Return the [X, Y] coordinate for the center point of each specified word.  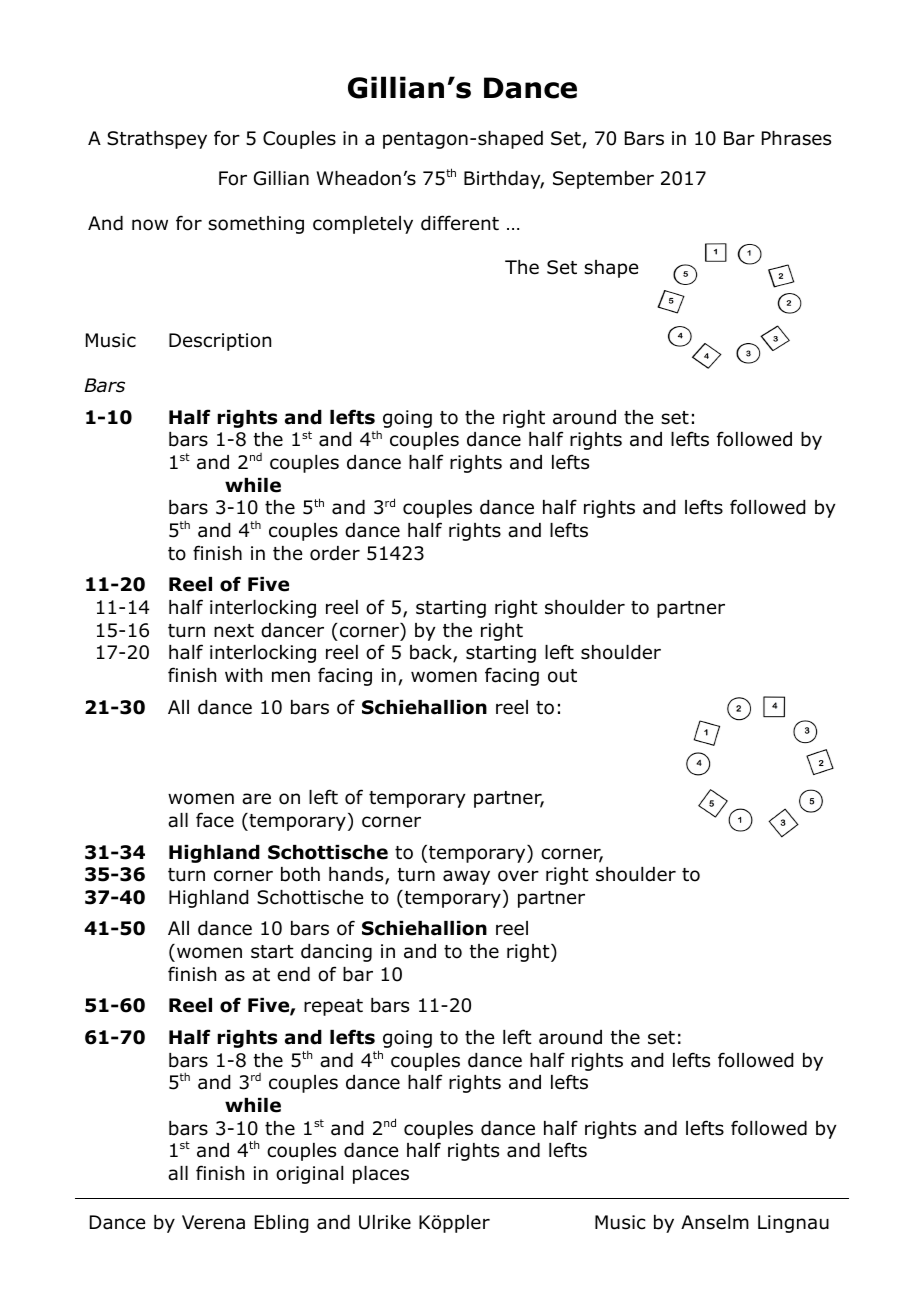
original [309, 1175]
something [256, 225]
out [562, 676]
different [460, 223]
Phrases [796, 138]
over [518, 876]
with [243, 675]
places [381, 1175]
